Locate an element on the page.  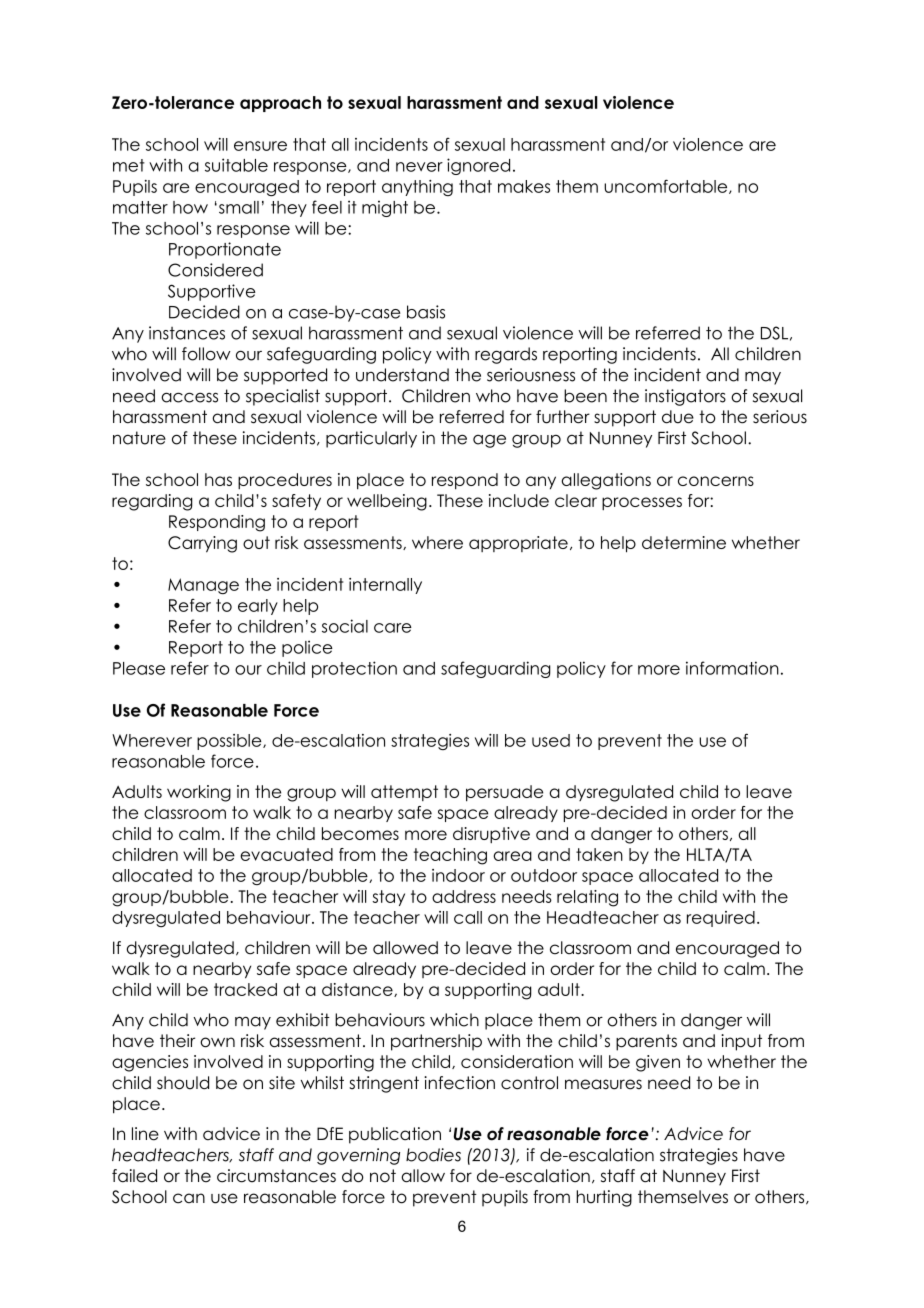
wellbeing is located at coordinates (387, 502).
